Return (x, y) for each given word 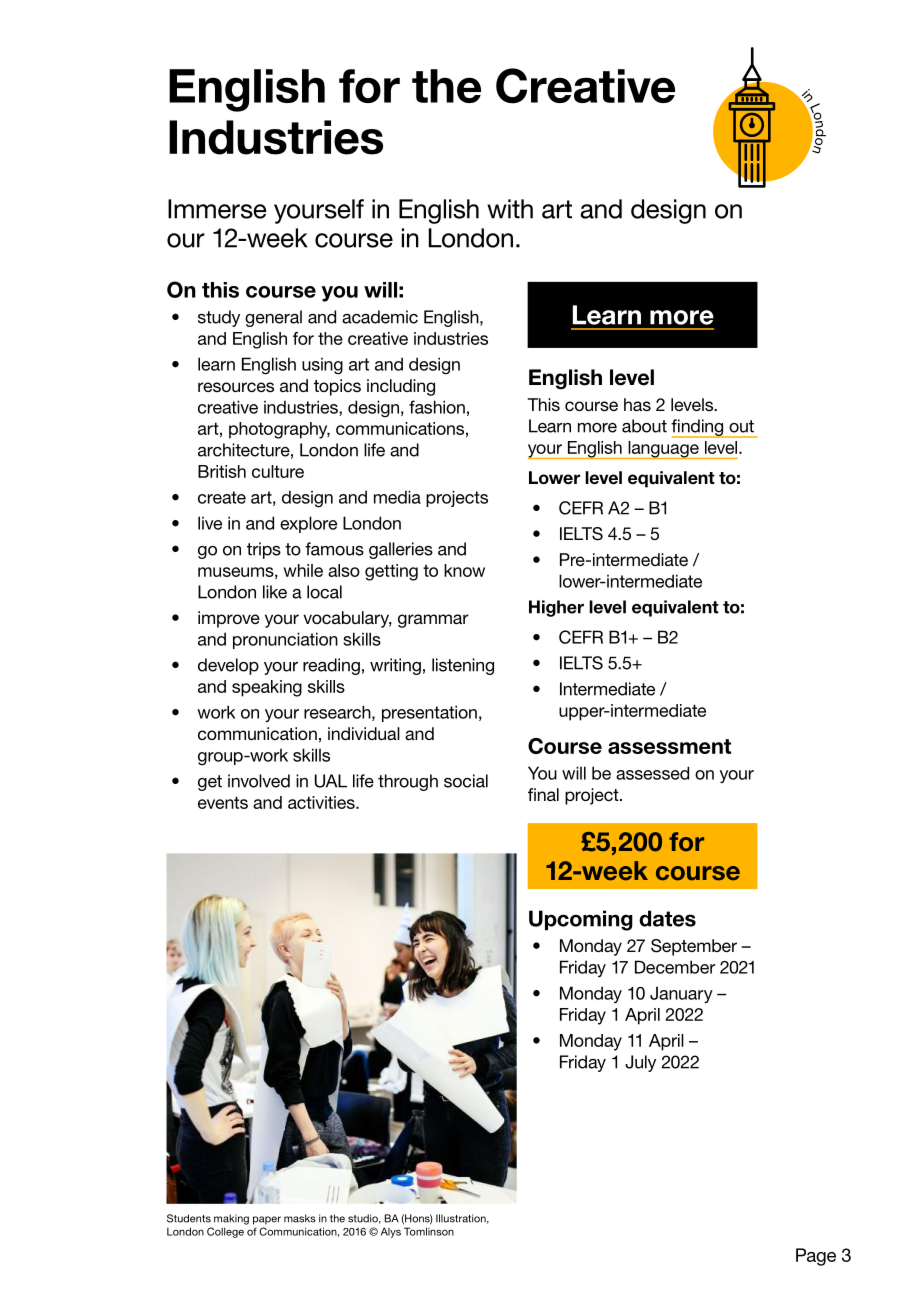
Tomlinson (429, 1231)
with (510, 209)
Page (816, 1257)
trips (264, 550)
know (464, 570)
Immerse (217, 209)
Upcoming (581, 920)
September (694, 947)
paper (267, 1220)
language (663, 450)
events (223, 802)
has (637, 404)
